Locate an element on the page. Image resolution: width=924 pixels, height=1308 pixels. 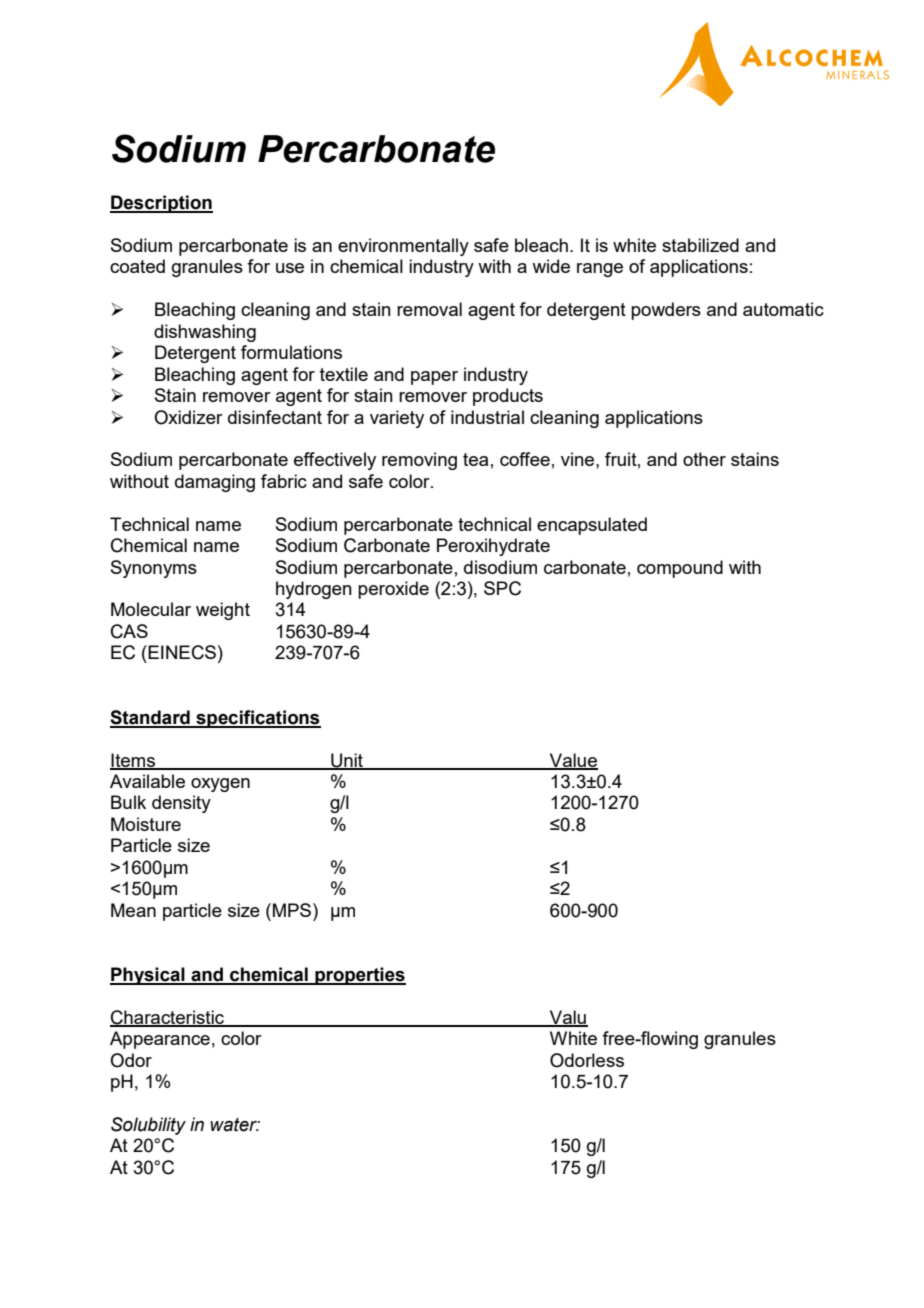
Description is located at coordinates (161, 204).
